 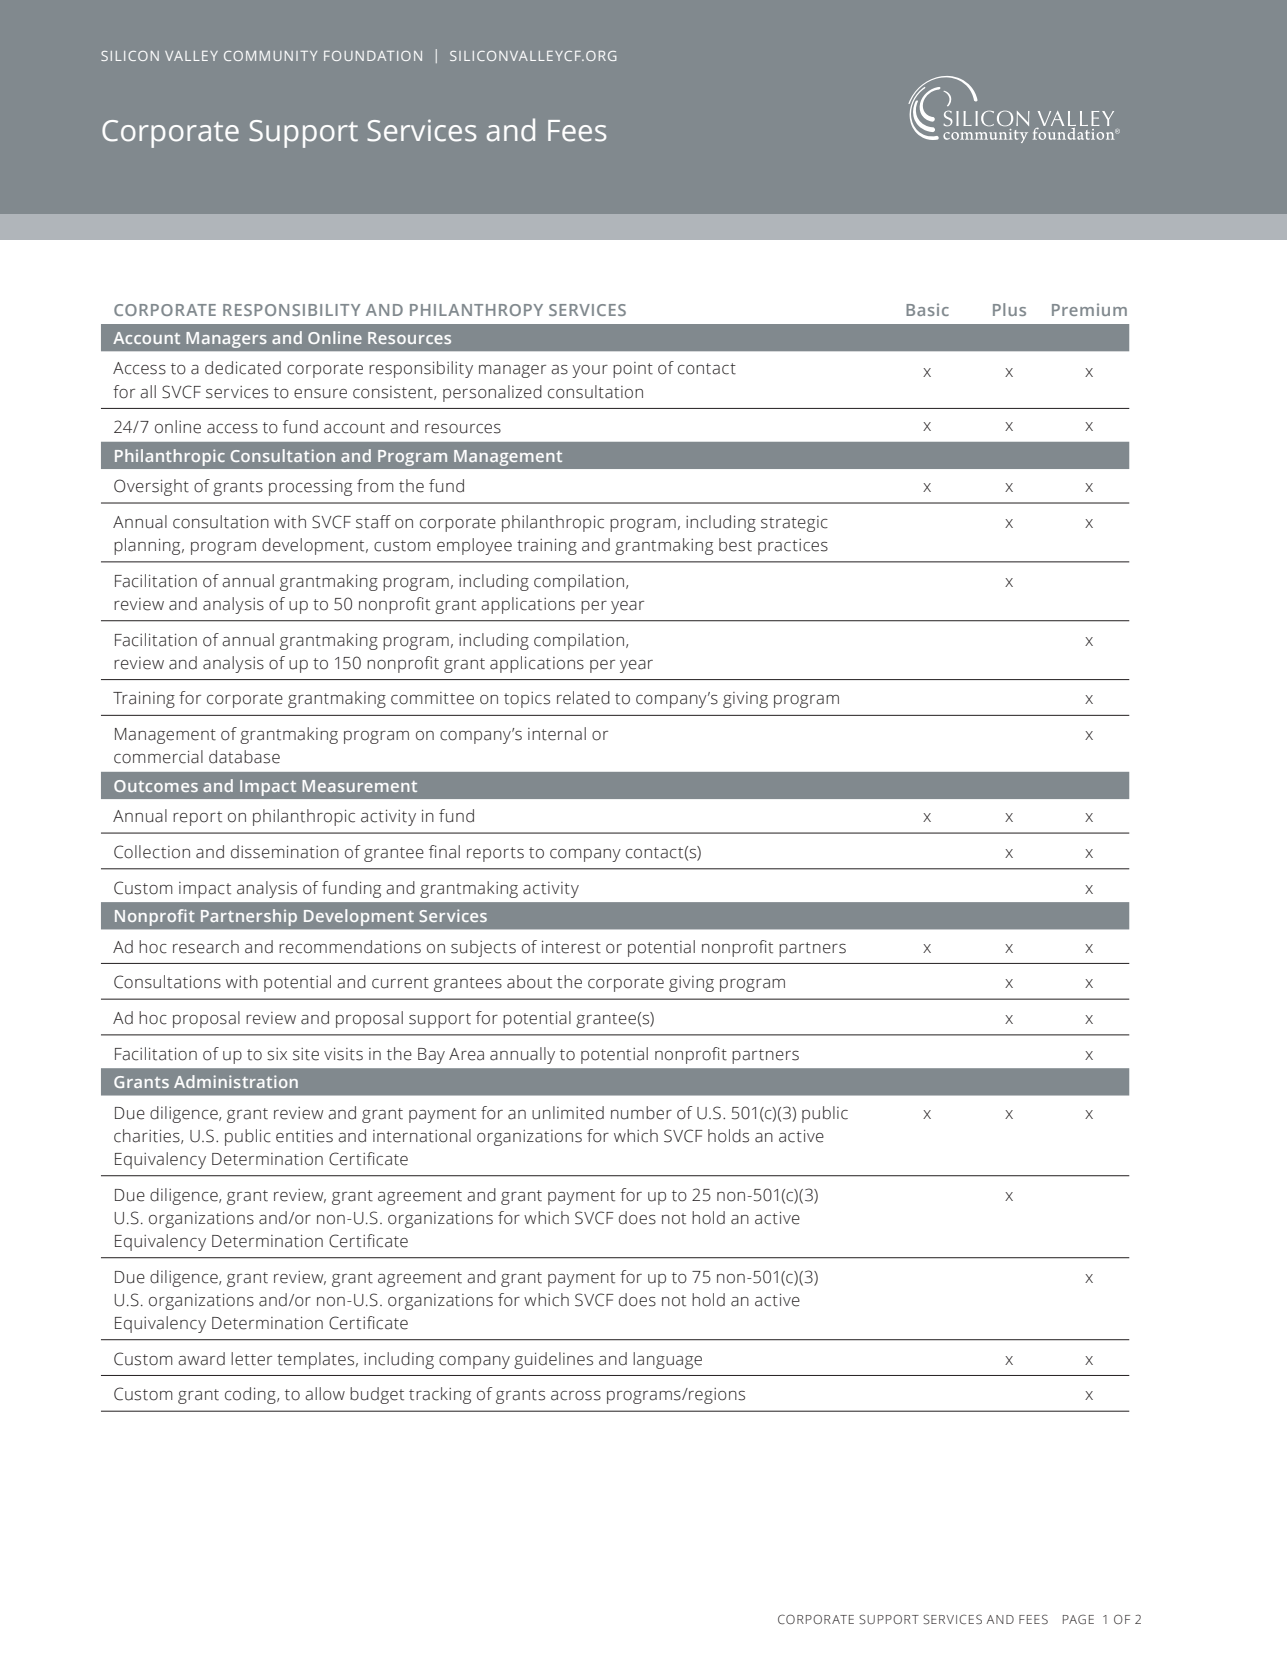 I want to click on across, so click(x=576, y=1396).
